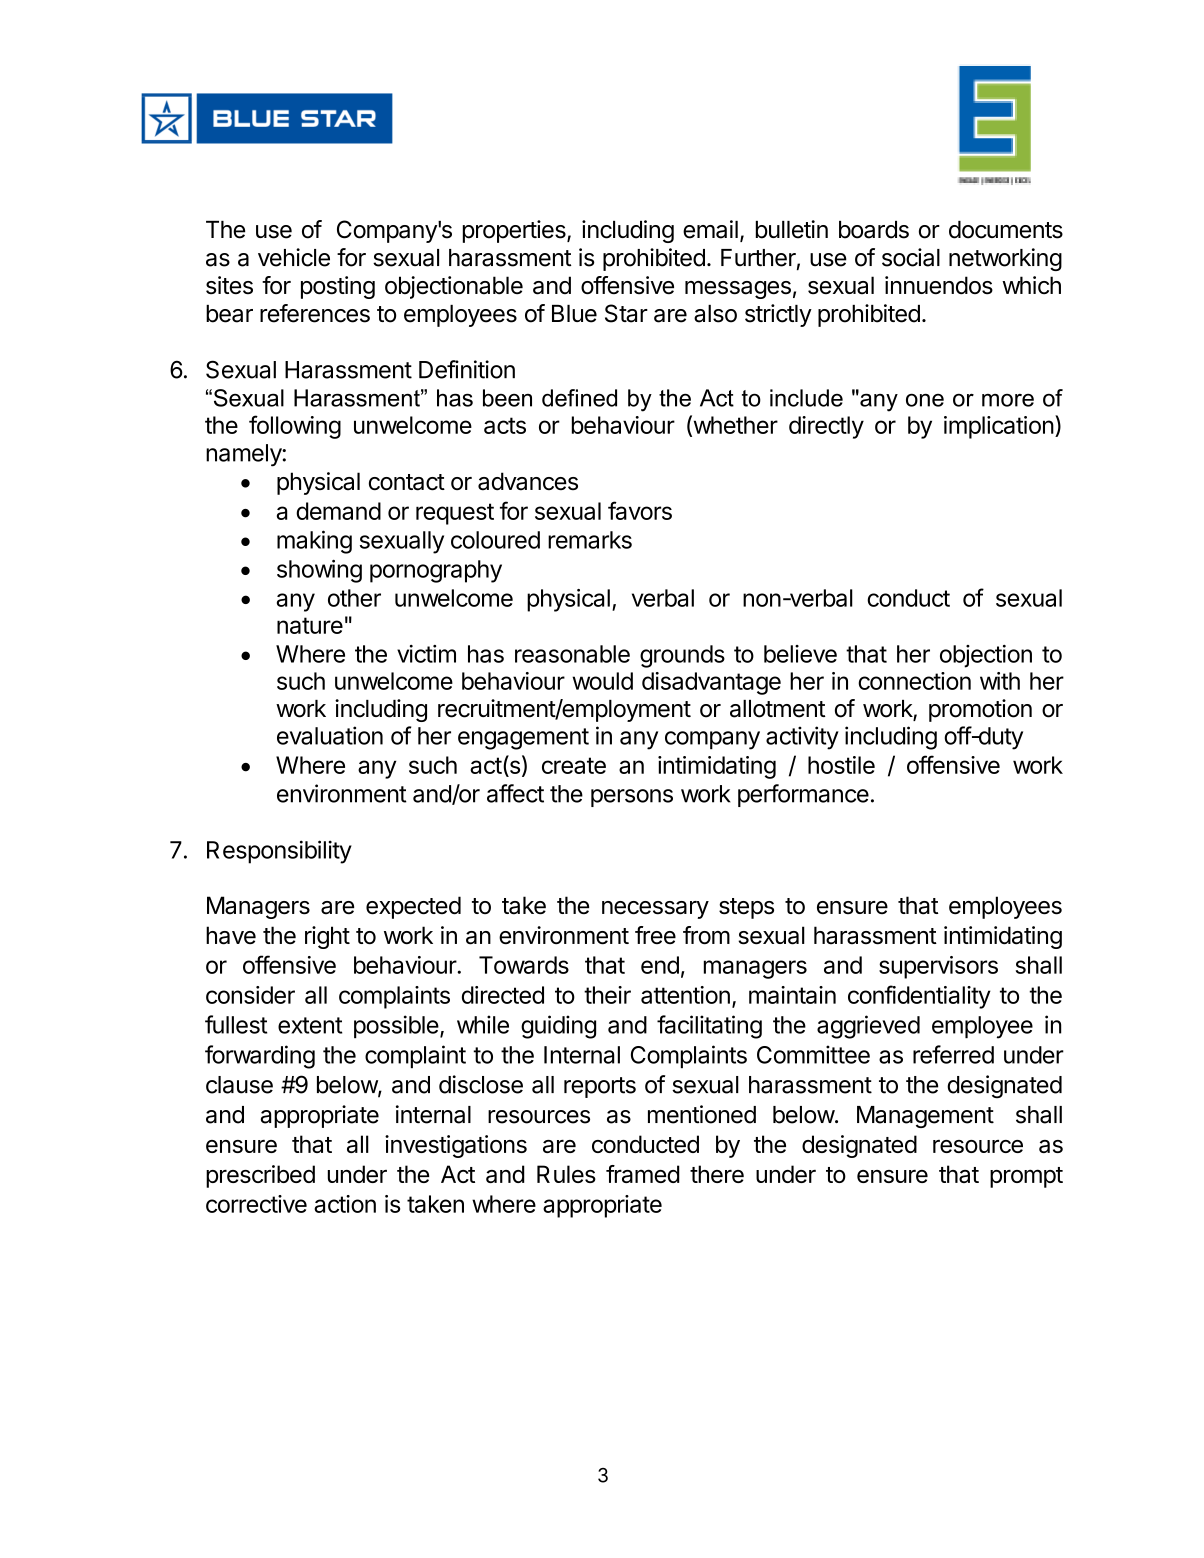 This screenshot has width=1204, height=1558. What do you see at coordinates (294, 257) in the screenshot?
I see `vehicle` at bounding box center [294, 257].
